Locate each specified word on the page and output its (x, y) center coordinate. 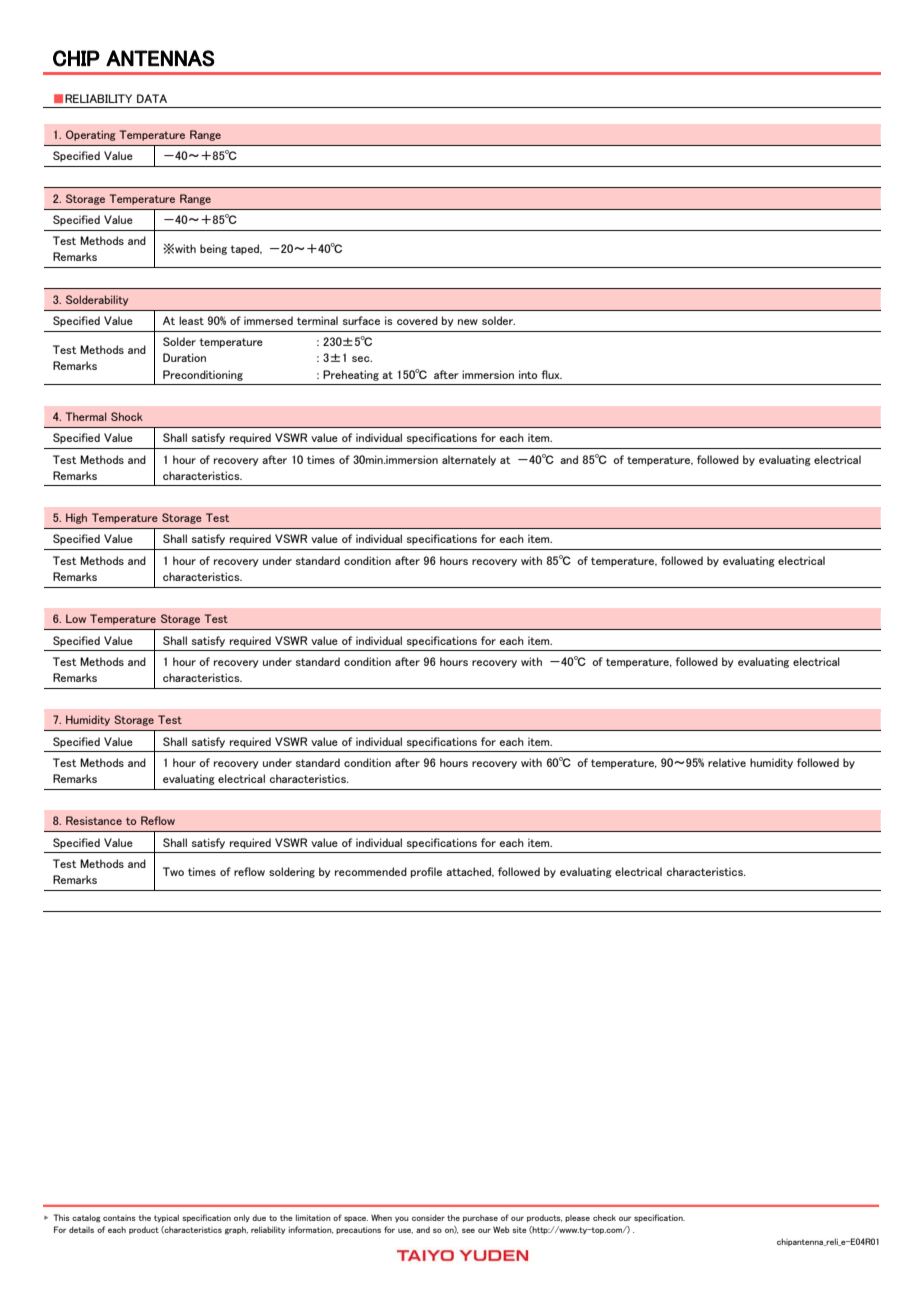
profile (426, 872)
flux (551, 374)
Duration (184, 357)
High (76, 518)
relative (727, 762)
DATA (152, 98)
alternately (469, 460)
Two (173, 871)
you (402, 1219)
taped (246, 249)
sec (362, 359)
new (468, 322)
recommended (371, 871)
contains (119, 1218)
